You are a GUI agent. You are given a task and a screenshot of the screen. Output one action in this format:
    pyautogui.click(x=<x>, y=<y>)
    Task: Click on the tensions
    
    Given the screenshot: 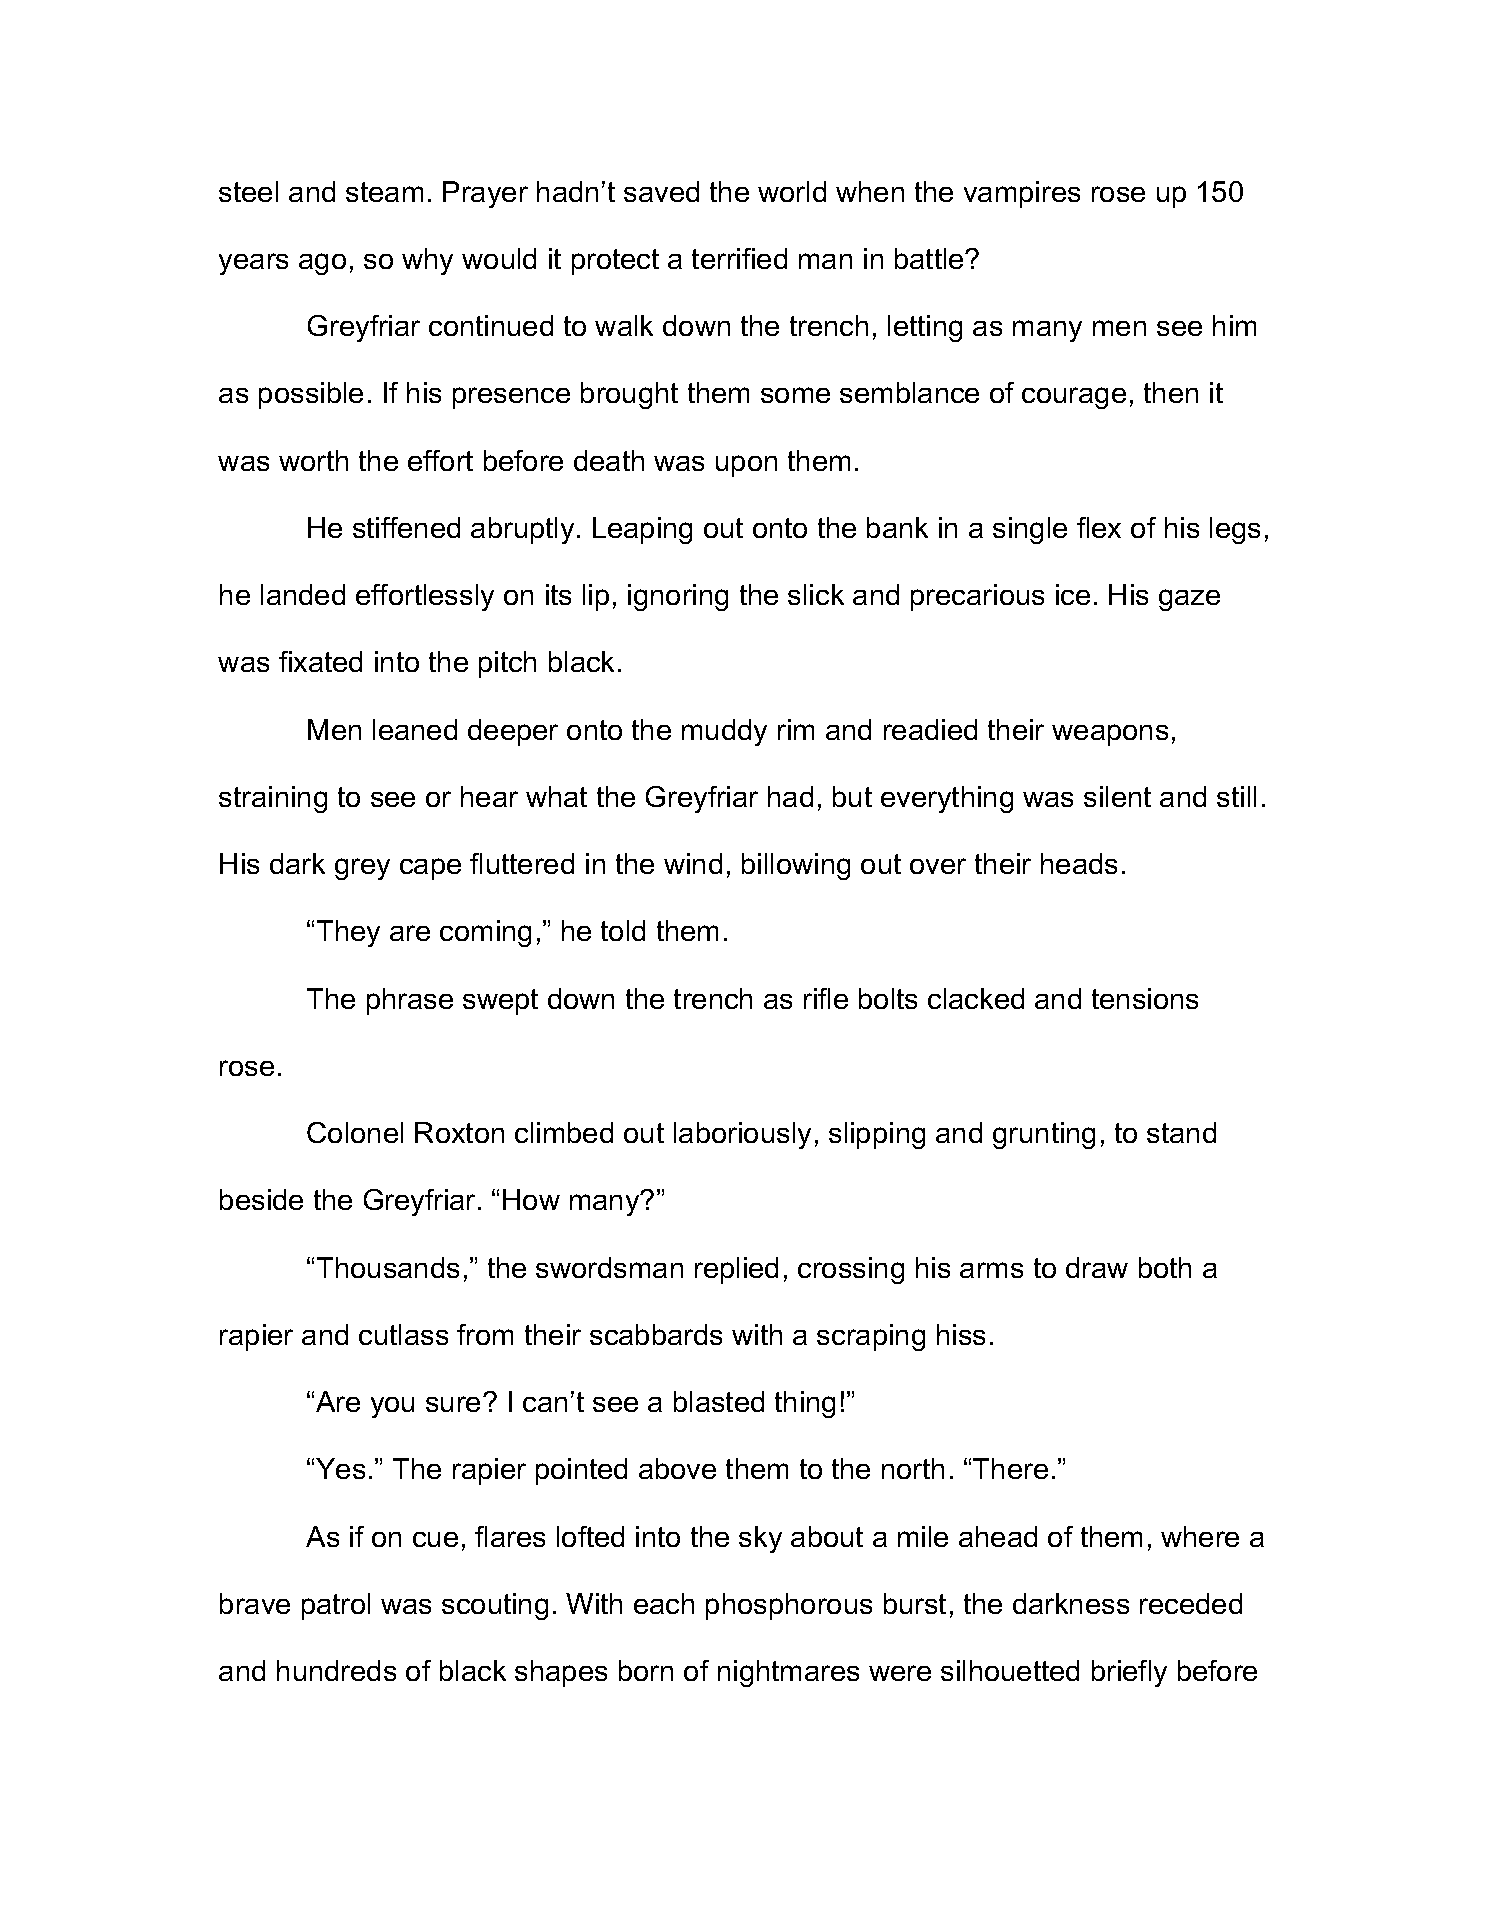 What is the action you would take?
    pyautogui.click(x=1145, y=998)
